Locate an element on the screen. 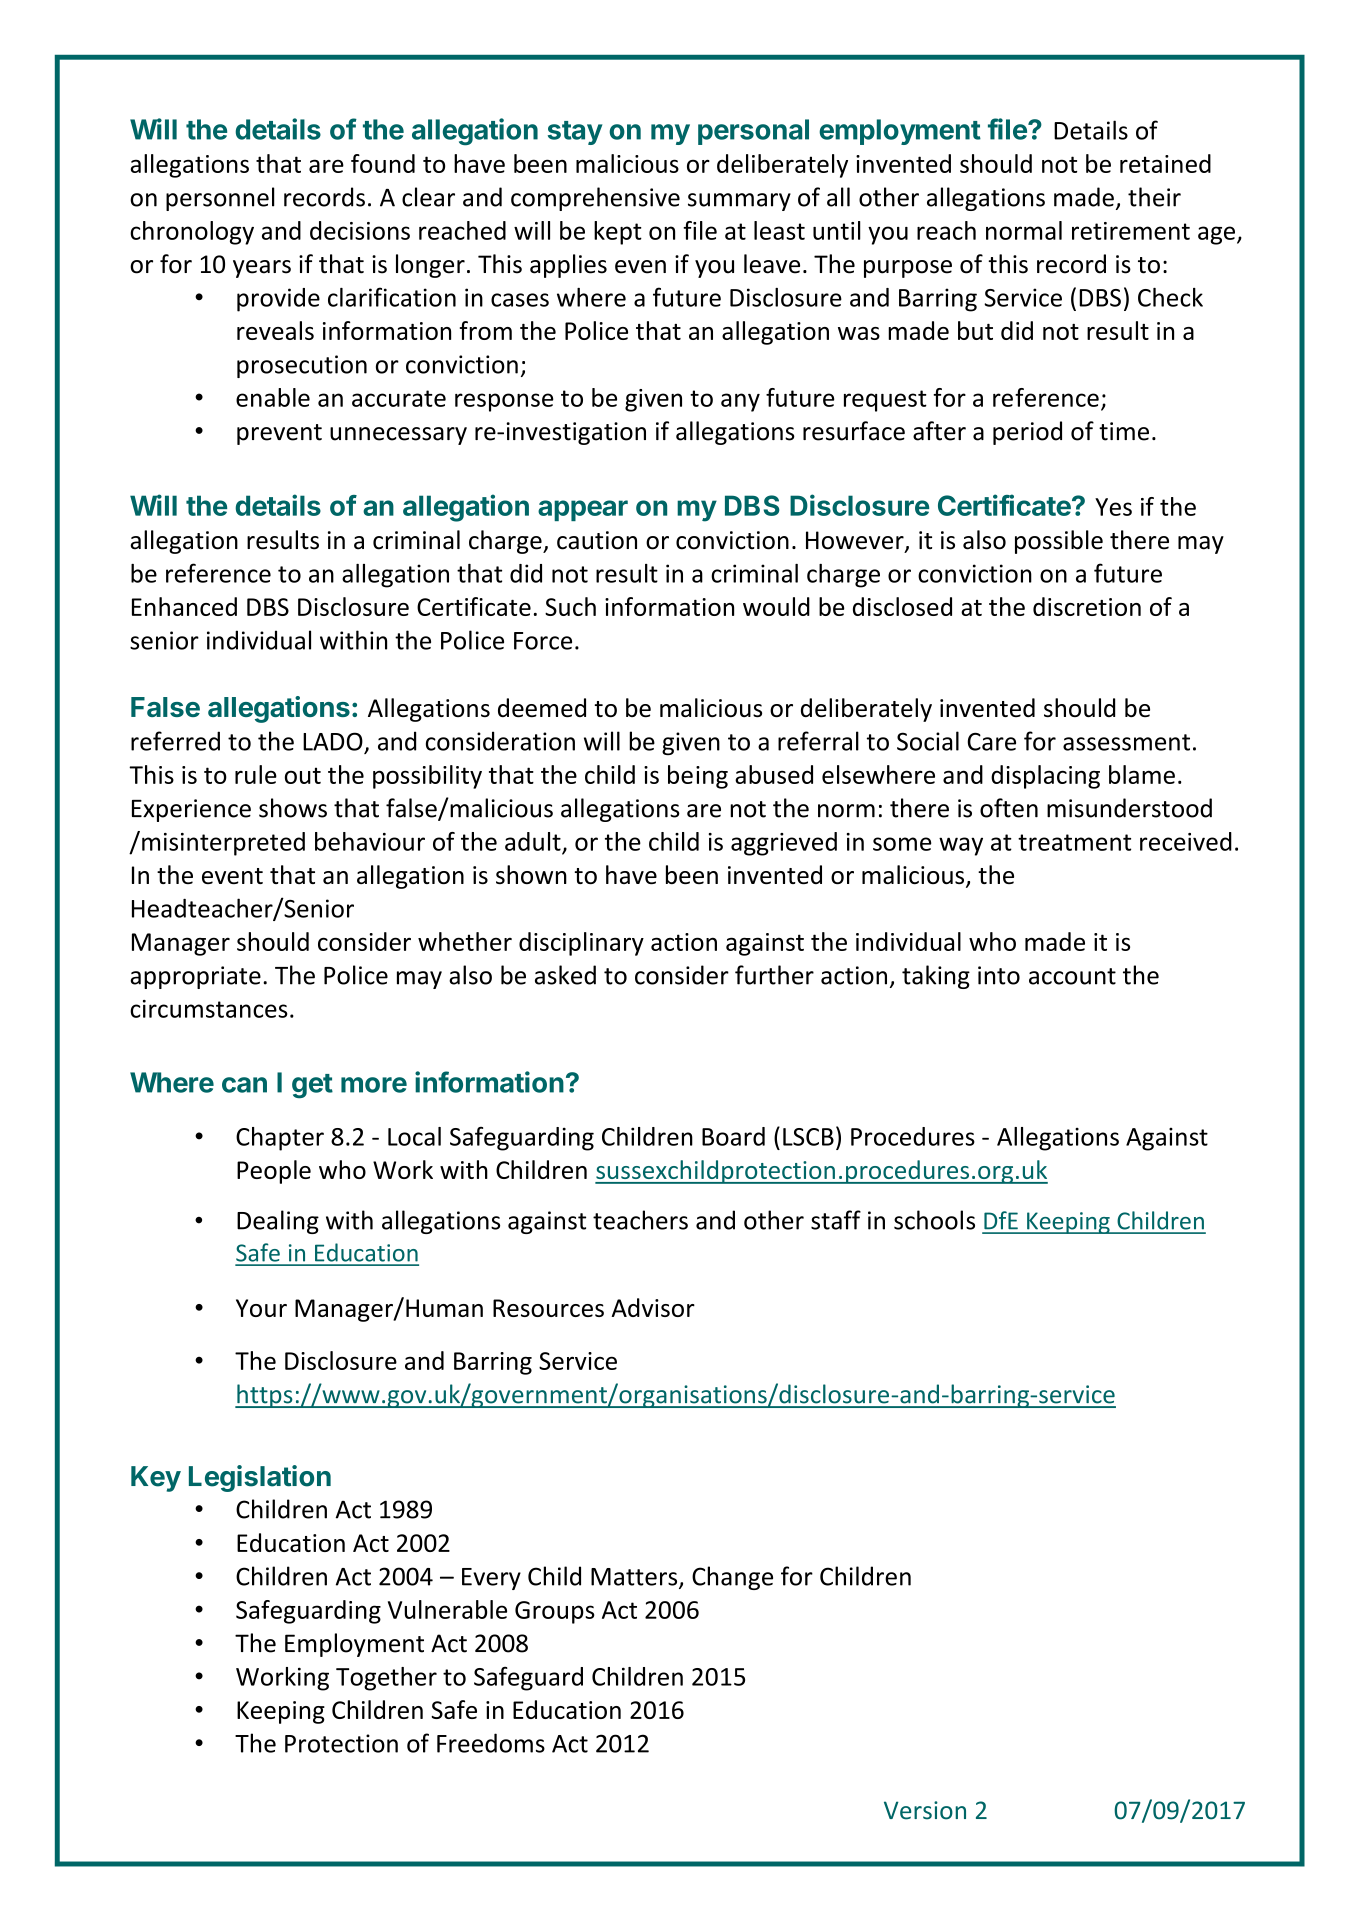 The image size is (1359, 1921). personnel is located at coordinates (220, 199).
